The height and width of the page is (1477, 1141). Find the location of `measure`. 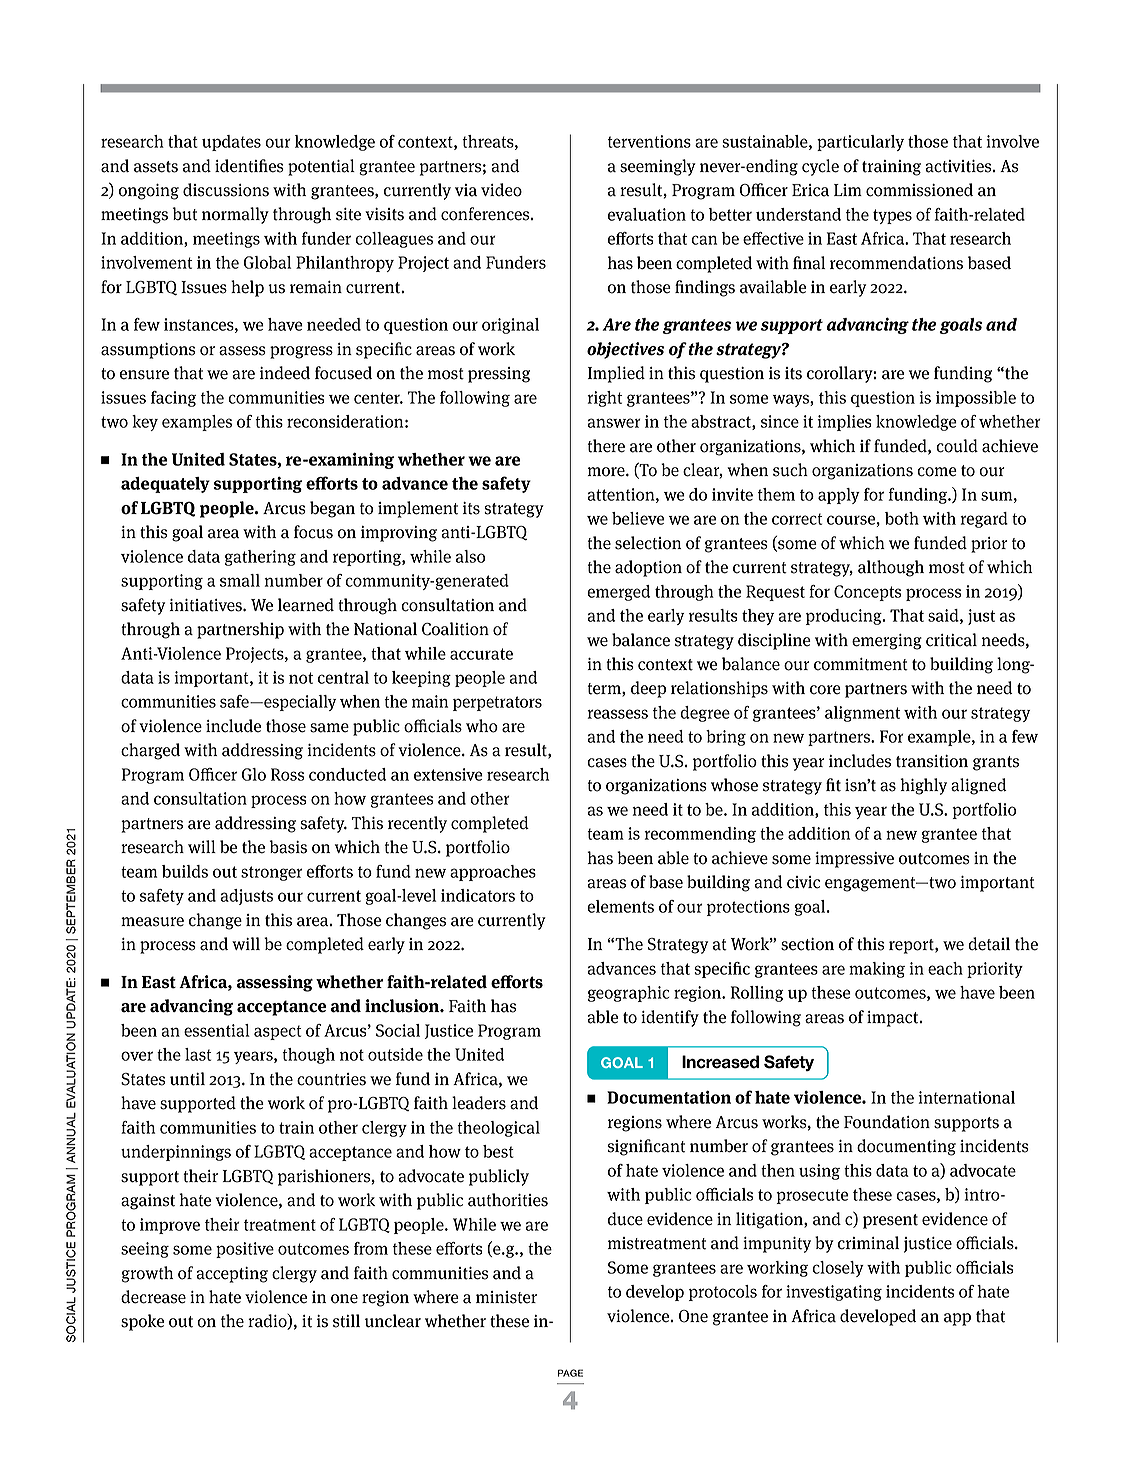

measure is located at coordinates (152, 922).
